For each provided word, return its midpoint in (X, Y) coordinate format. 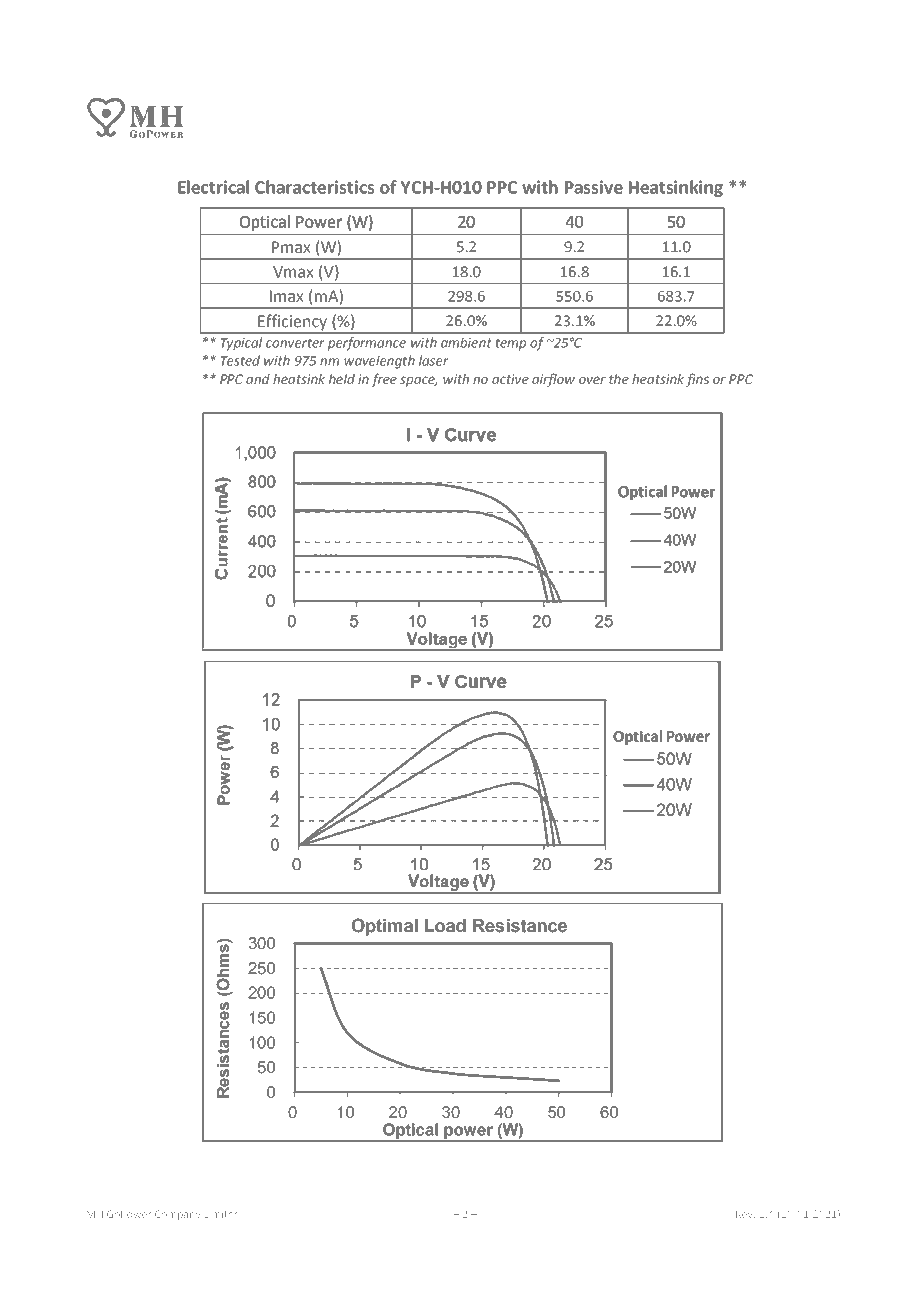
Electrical (213, 187)
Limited (222, 1214)
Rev (745, 1214)
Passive (594, 187)
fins (697, 380)
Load (445, 926)
